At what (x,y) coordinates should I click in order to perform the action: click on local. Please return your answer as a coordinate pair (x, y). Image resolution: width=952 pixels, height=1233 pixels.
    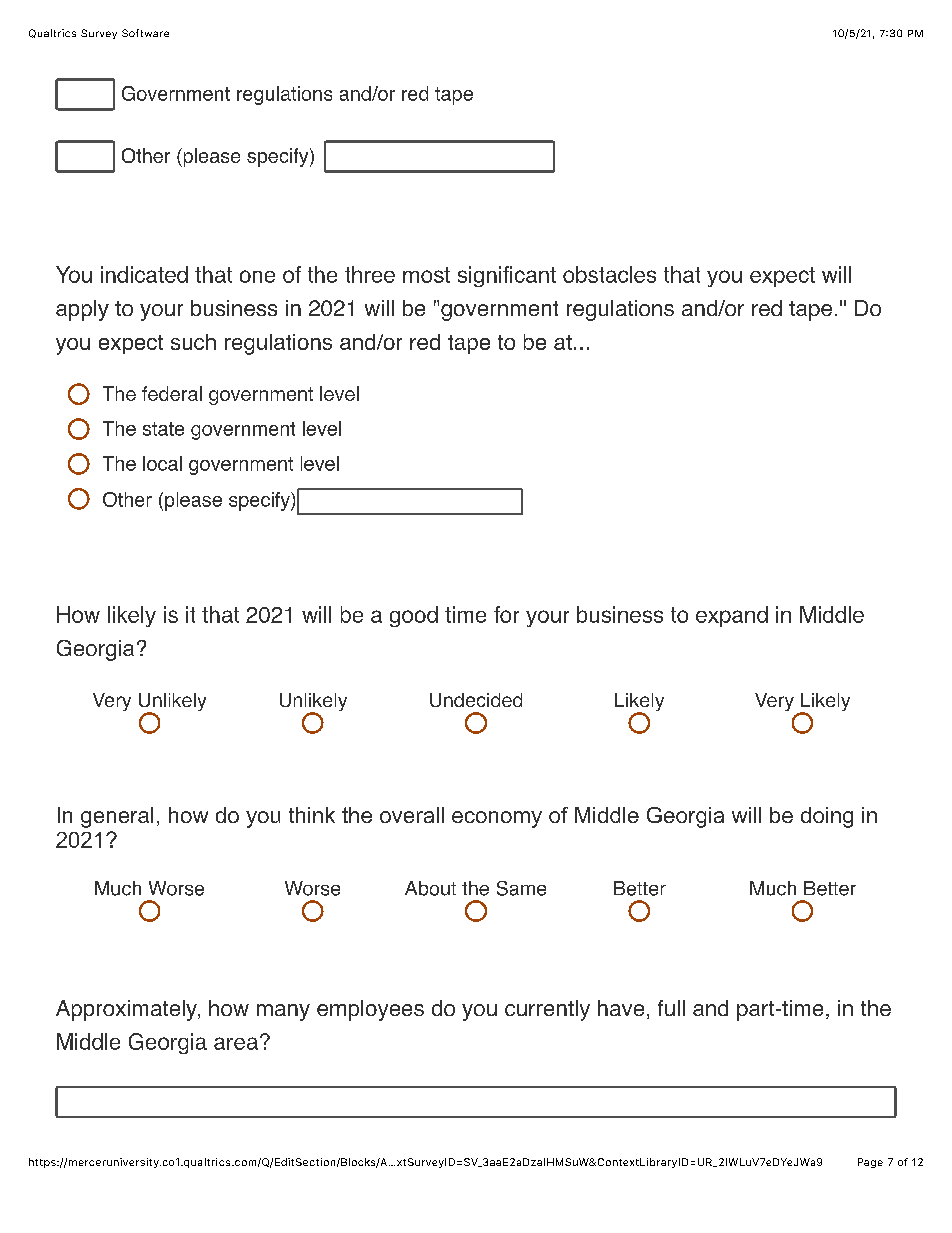
    Looking at the image, I should click on (162, 463).
